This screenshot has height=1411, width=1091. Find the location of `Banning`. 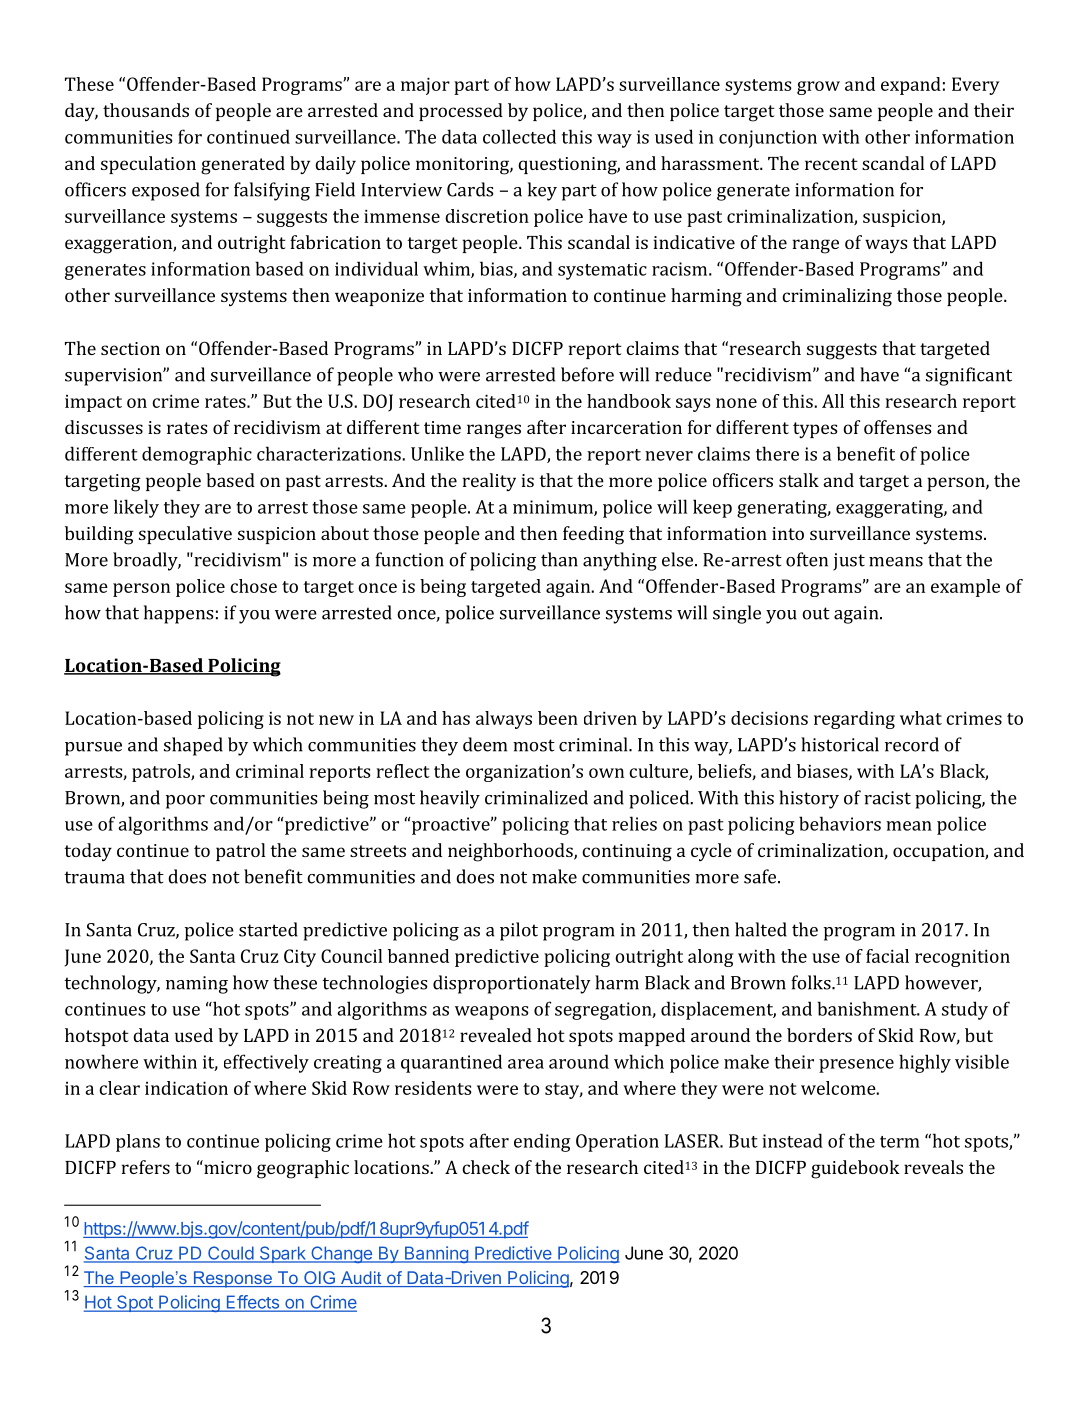

Banning is located at coordinates (436, 1254).
